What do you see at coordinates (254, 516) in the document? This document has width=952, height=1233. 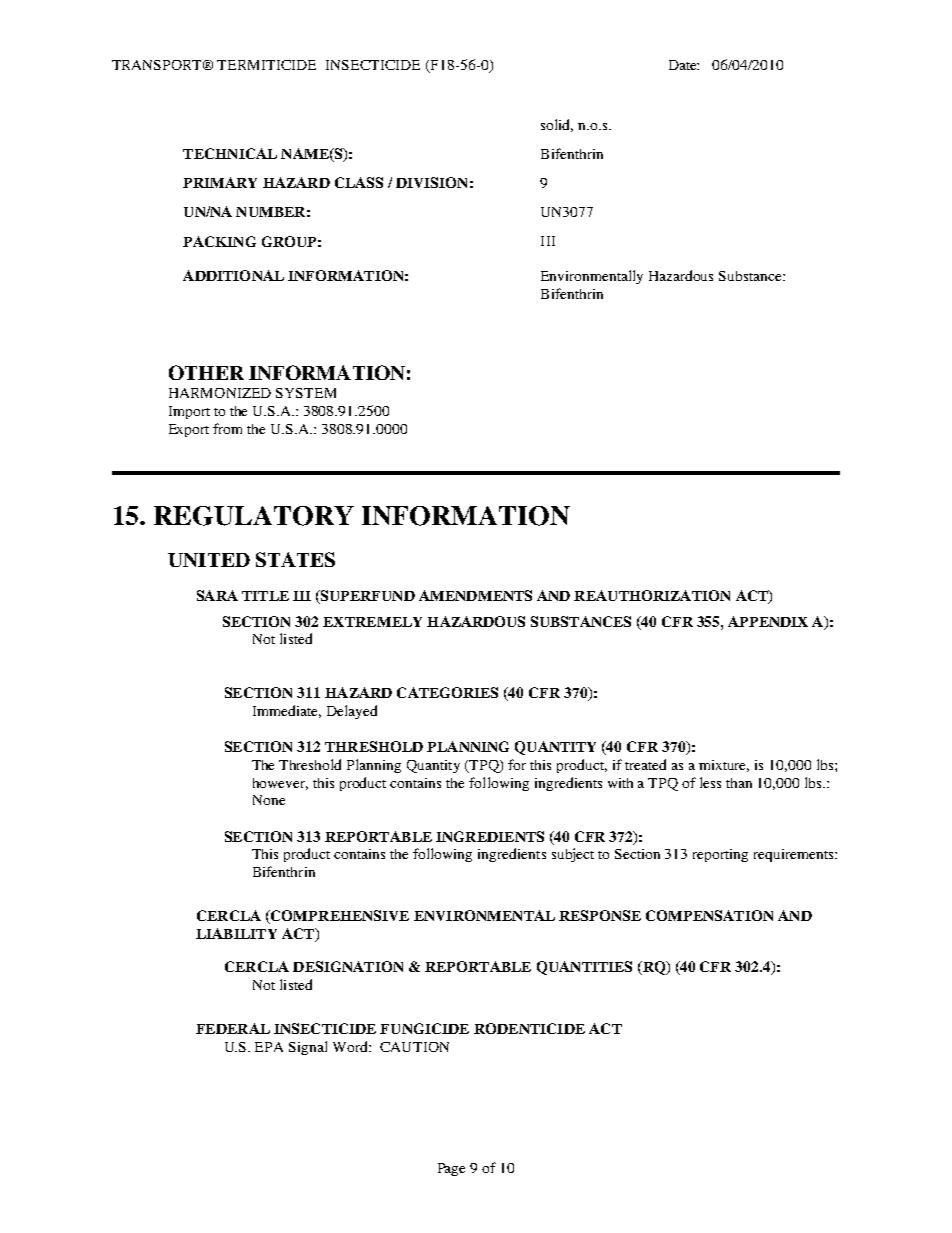 I see `REGULATORY` at bounding box center [254, 516].
